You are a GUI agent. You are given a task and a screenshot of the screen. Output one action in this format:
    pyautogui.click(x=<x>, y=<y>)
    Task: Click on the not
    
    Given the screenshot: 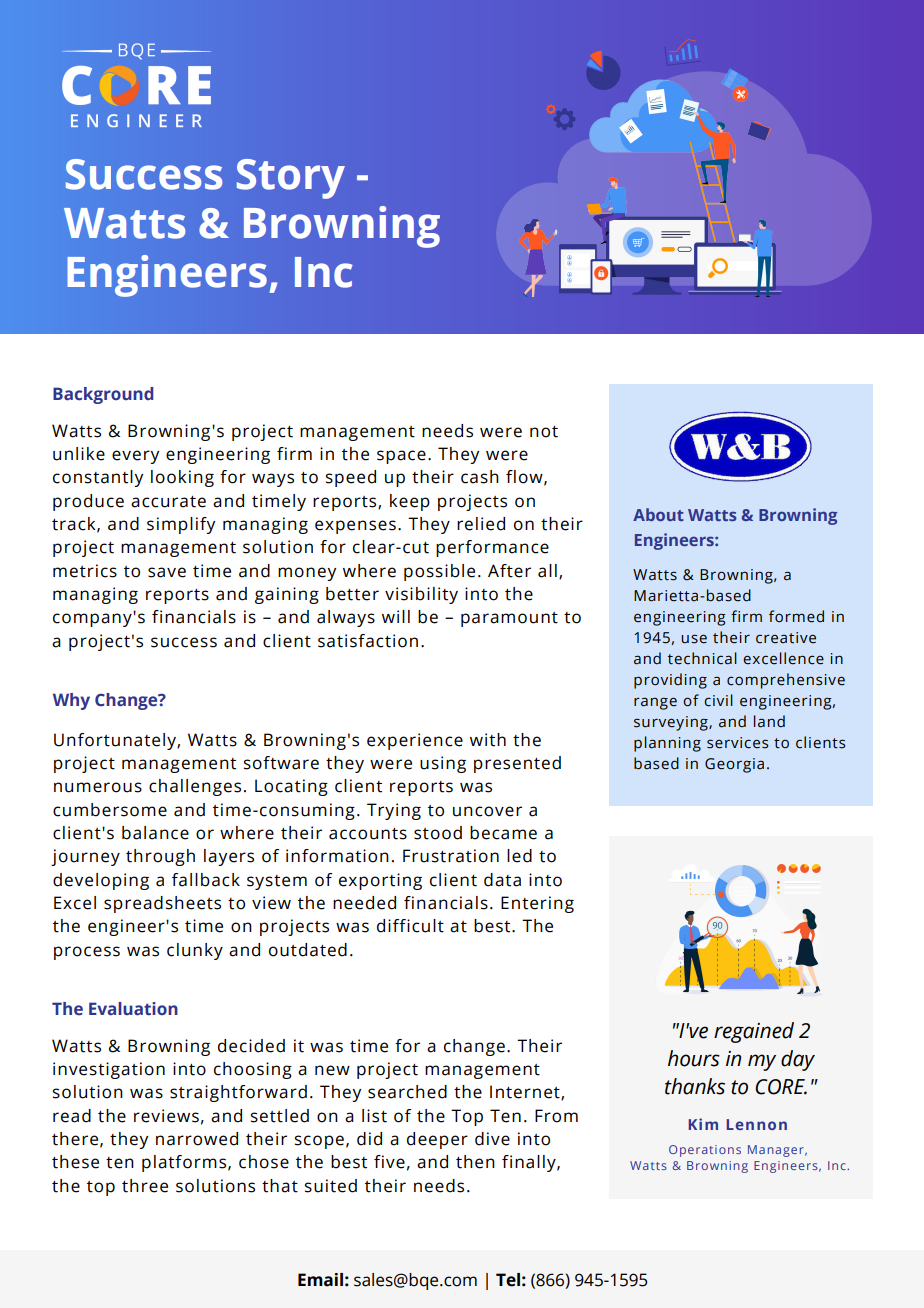 What is the action you would take?
    pyautogui.click(x=544, y=432)
